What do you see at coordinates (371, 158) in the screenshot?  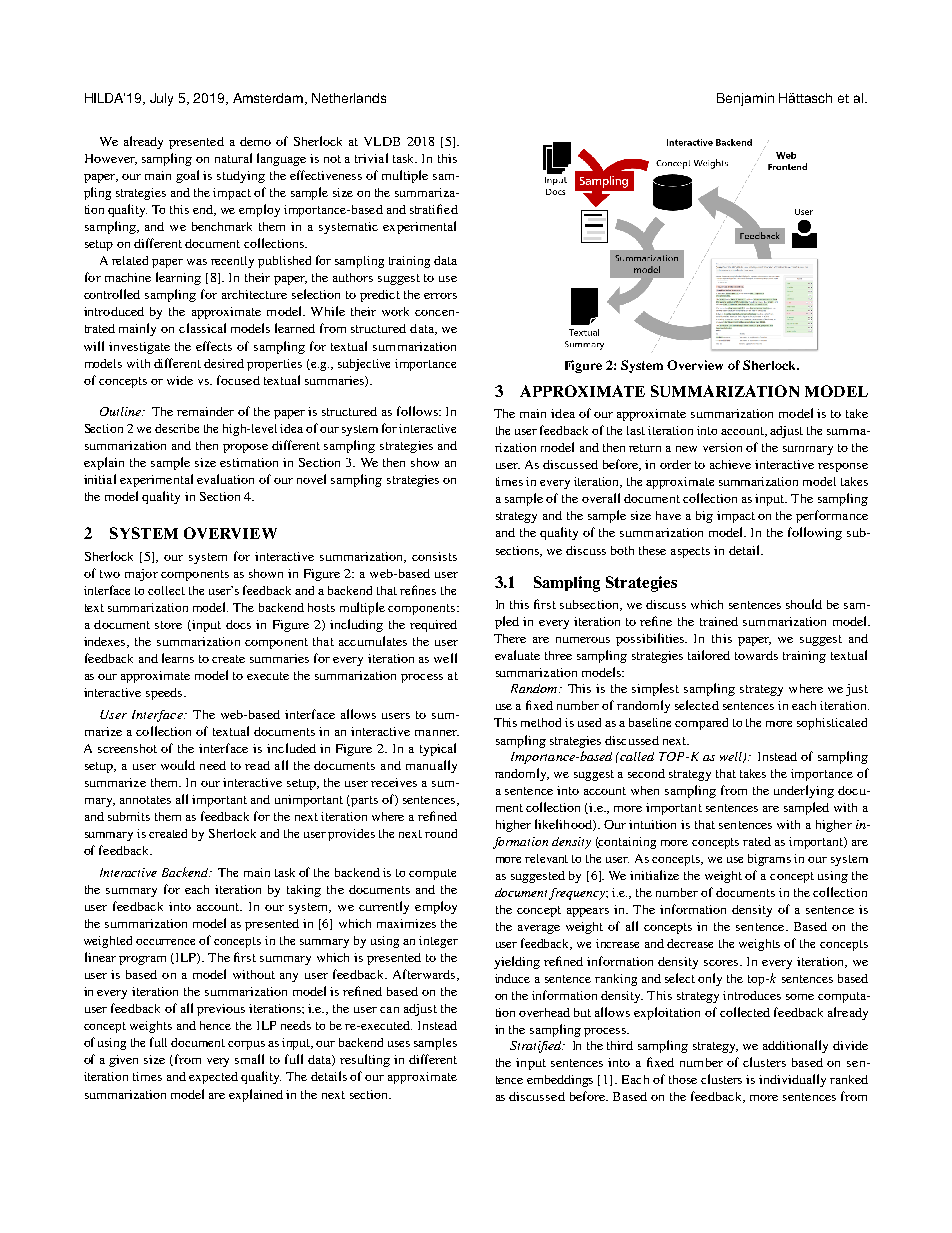 I see `trivial` at bounding box center [371, 158].
